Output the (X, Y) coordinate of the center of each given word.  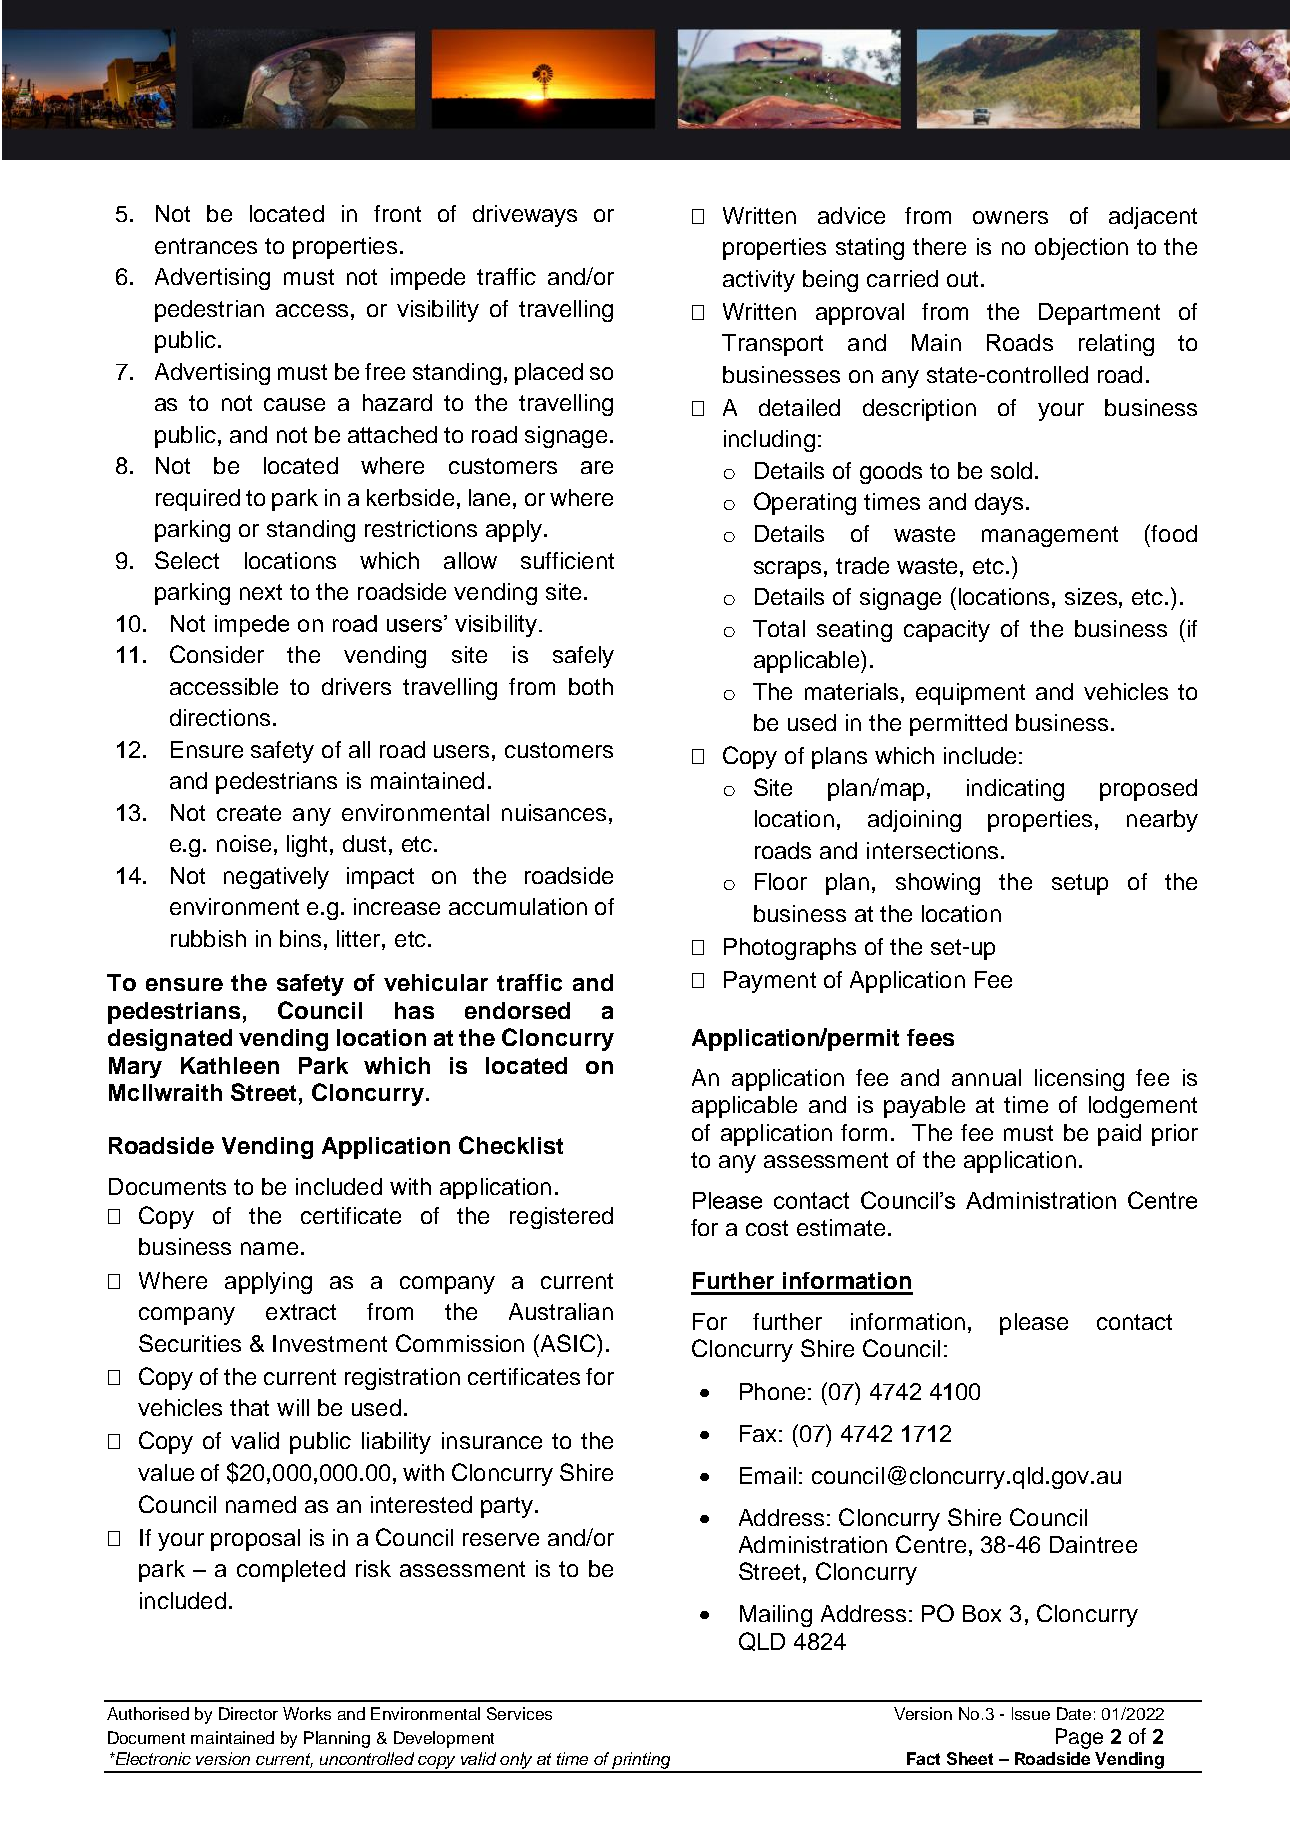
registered (561, 1218)
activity (759, 281)
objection (1081, 249)
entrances (206, 246)
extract (301, 1312)
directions (220, 717)
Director (248, 1713)
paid (1119, 1135)
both (591, 686)
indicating (1015, 790)
